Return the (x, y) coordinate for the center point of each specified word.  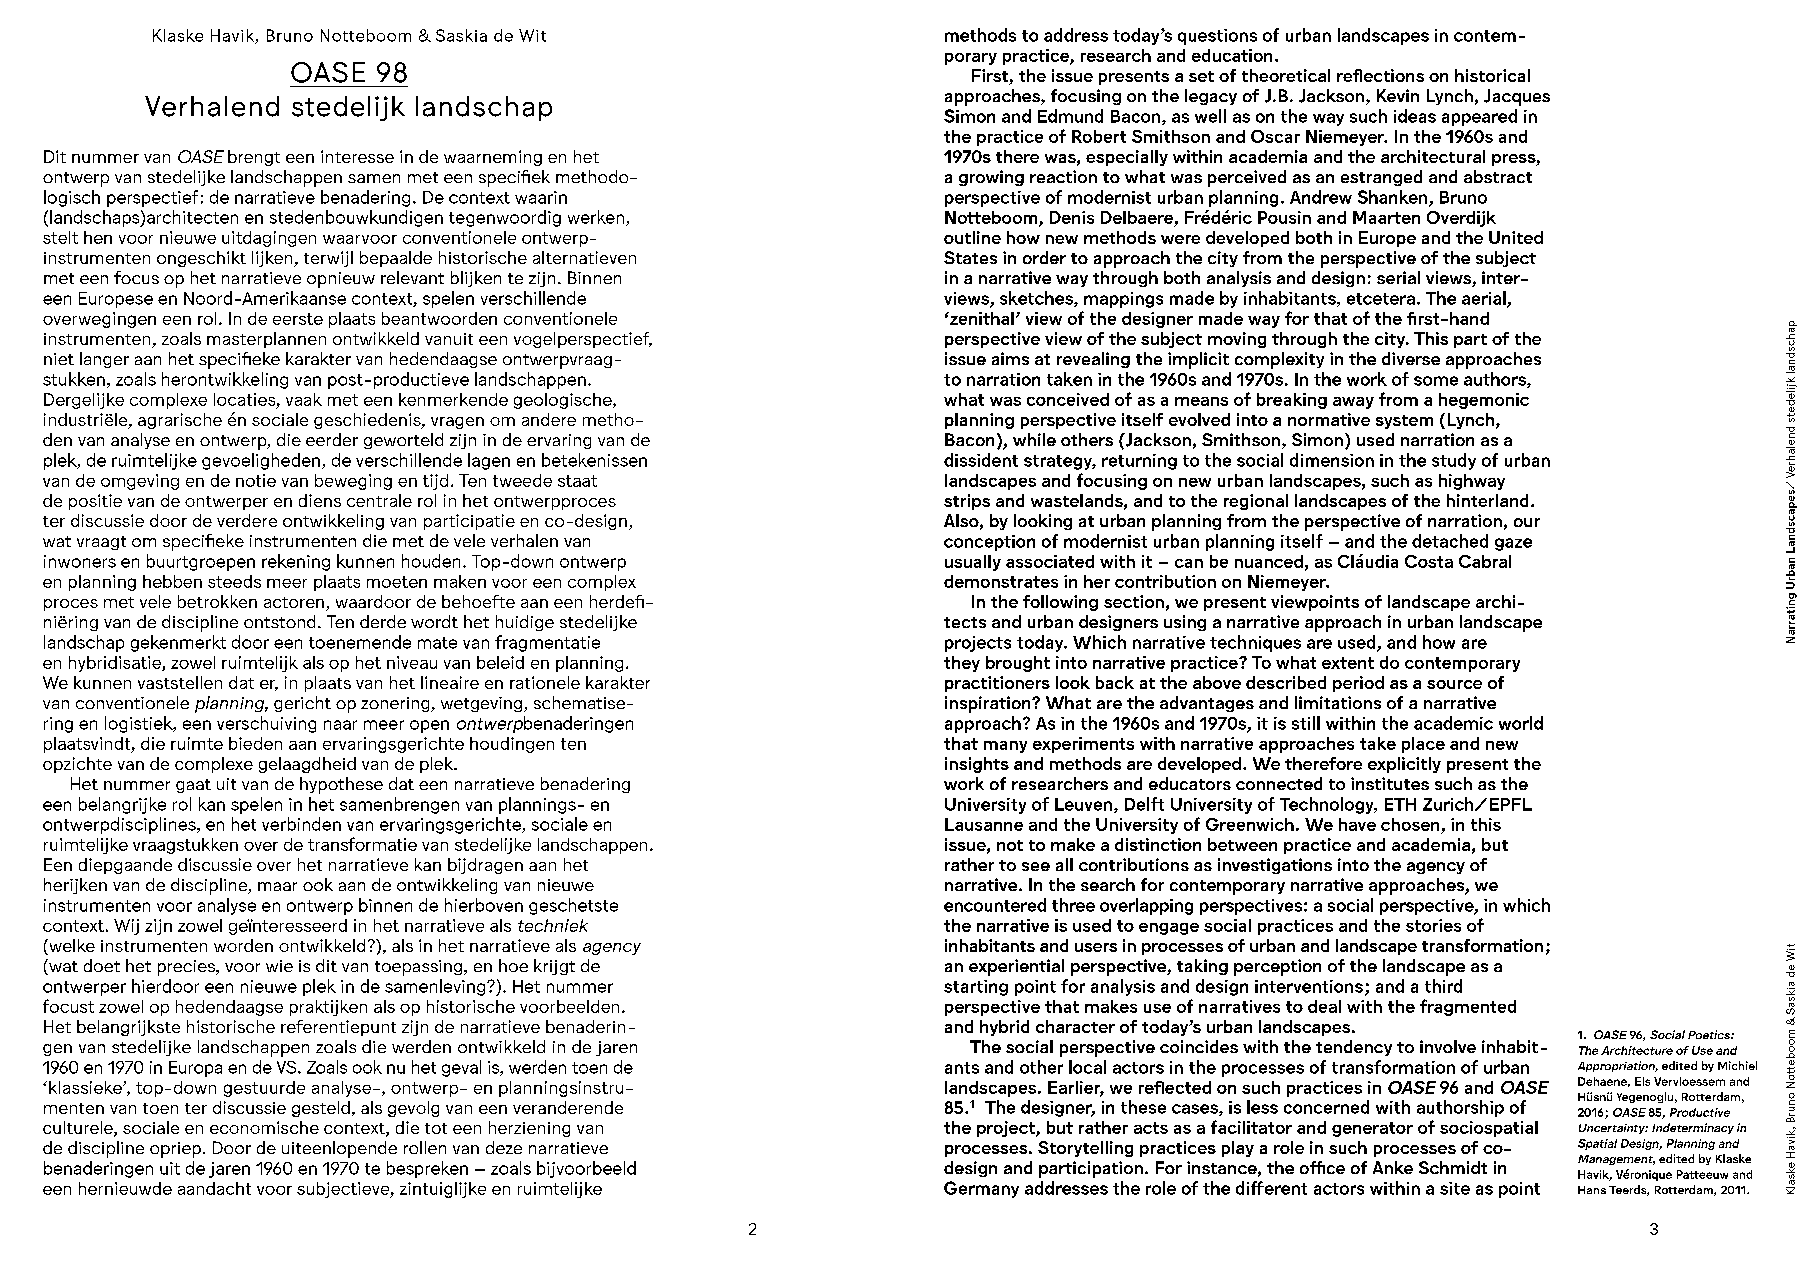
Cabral (1485, 561)
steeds (234, 581)
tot (436, 1128)
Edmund (1070, 116)
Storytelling (1085, 1149)
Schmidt (1453, 1167)
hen (98, 237)
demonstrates (1001, 581)
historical (1492, 75)
